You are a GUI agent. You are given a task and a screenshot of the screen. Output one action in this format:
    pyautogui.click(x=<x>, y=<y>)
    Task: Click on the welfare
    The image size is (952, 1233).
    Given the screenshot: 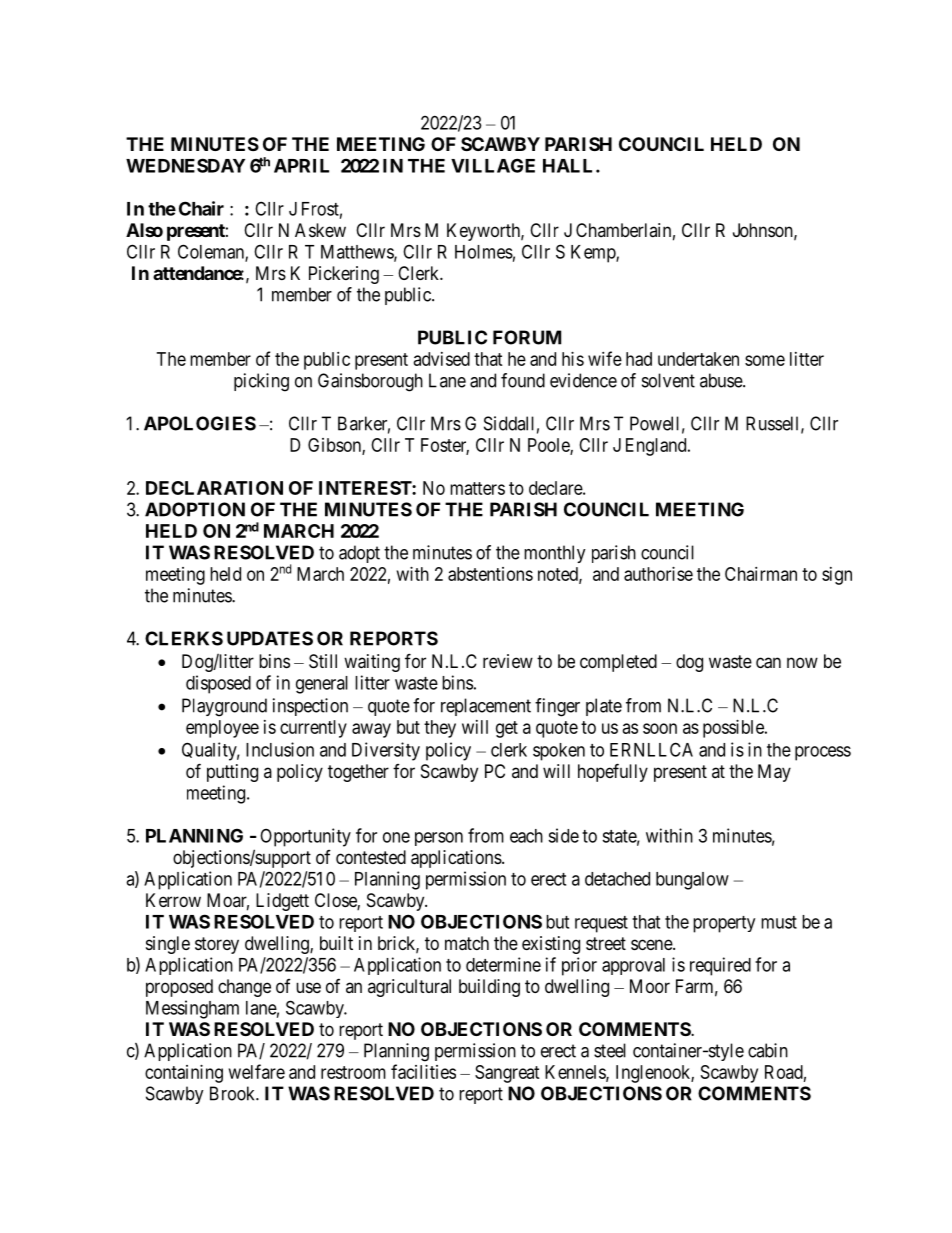 What is the action you would take?
    pyautogui.click(x=257, y=1071)
